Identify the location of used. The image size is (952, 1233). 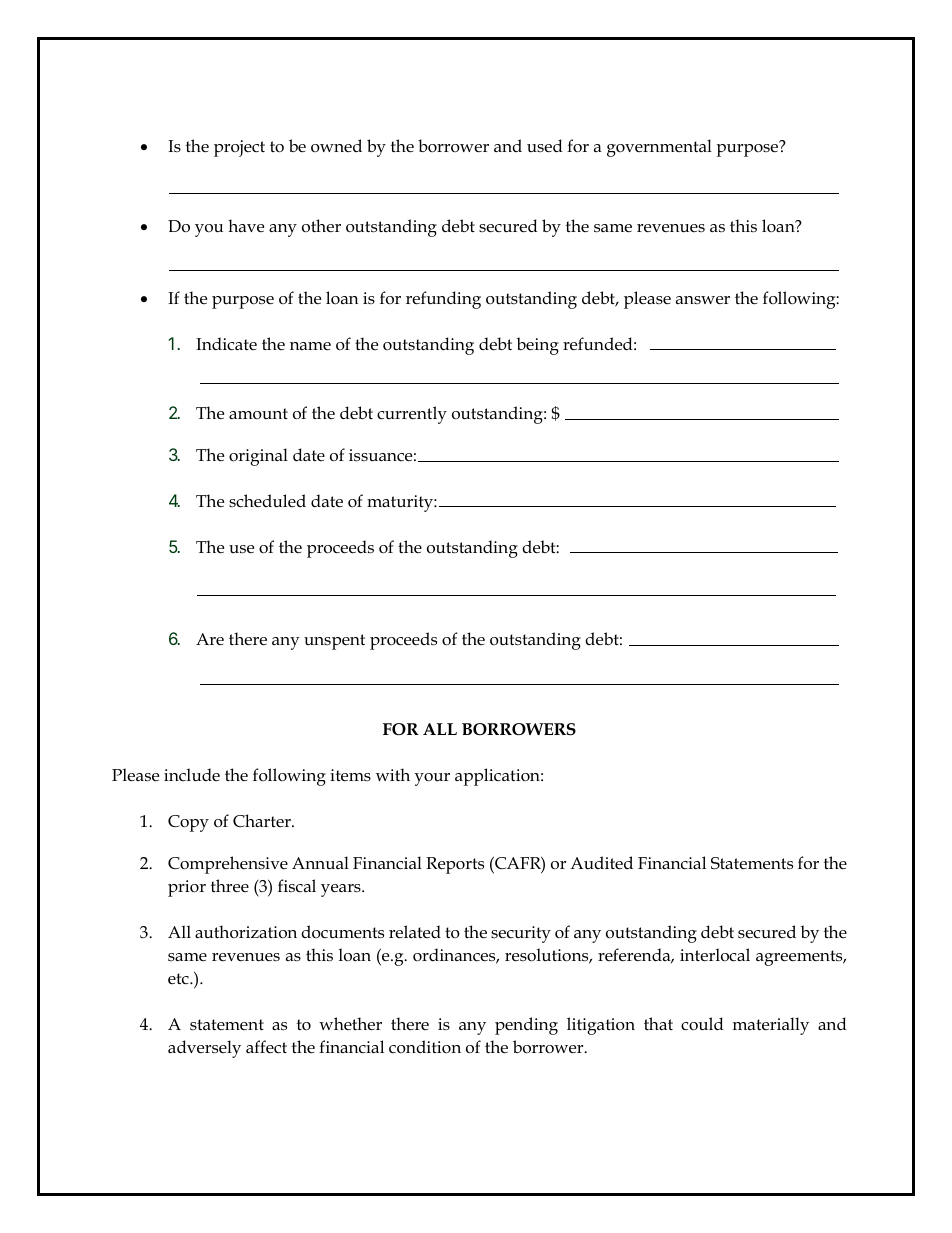
(545, 146).
